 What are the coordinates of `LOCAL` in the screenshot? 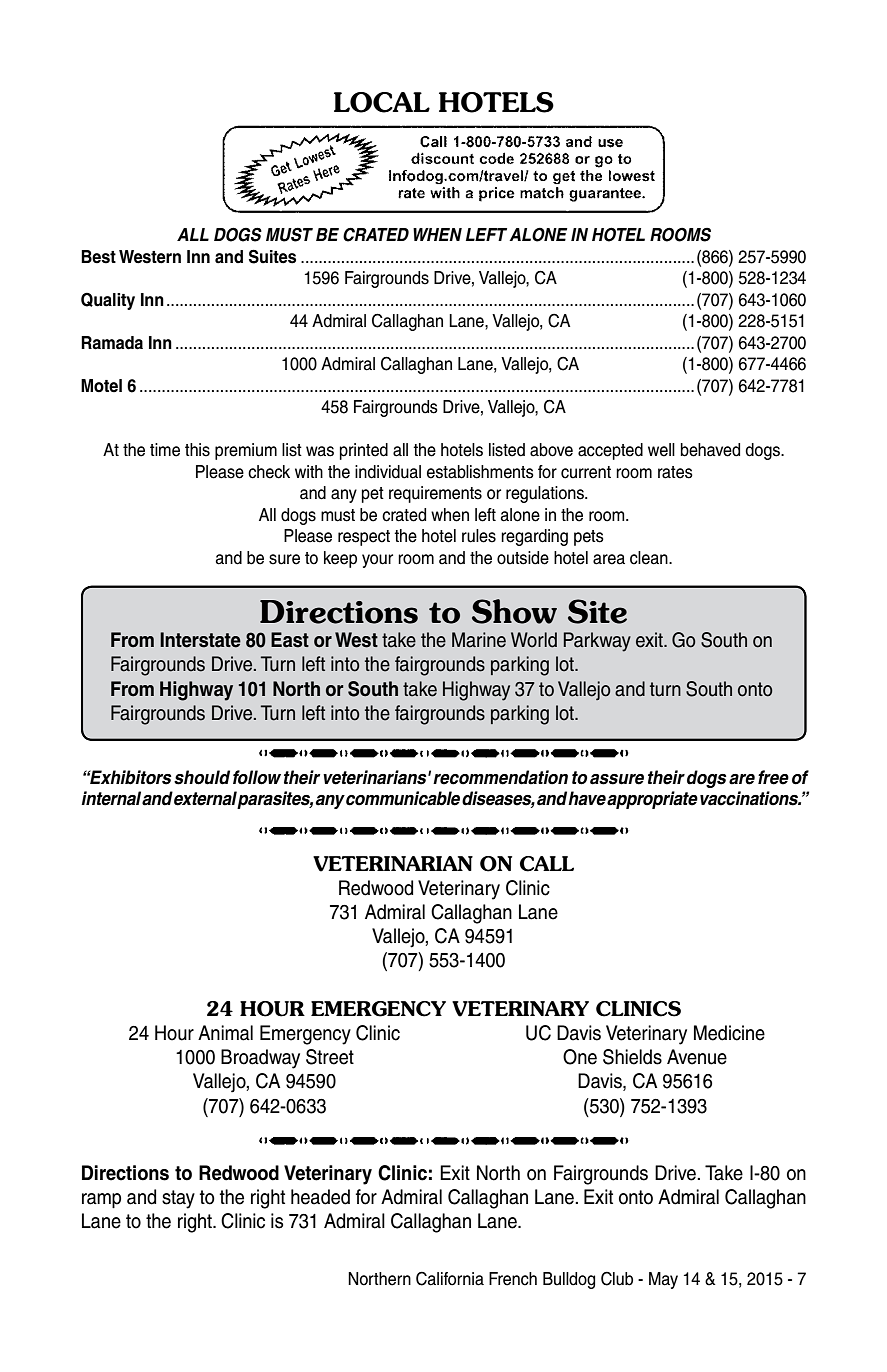 It's located at (382, 102).
